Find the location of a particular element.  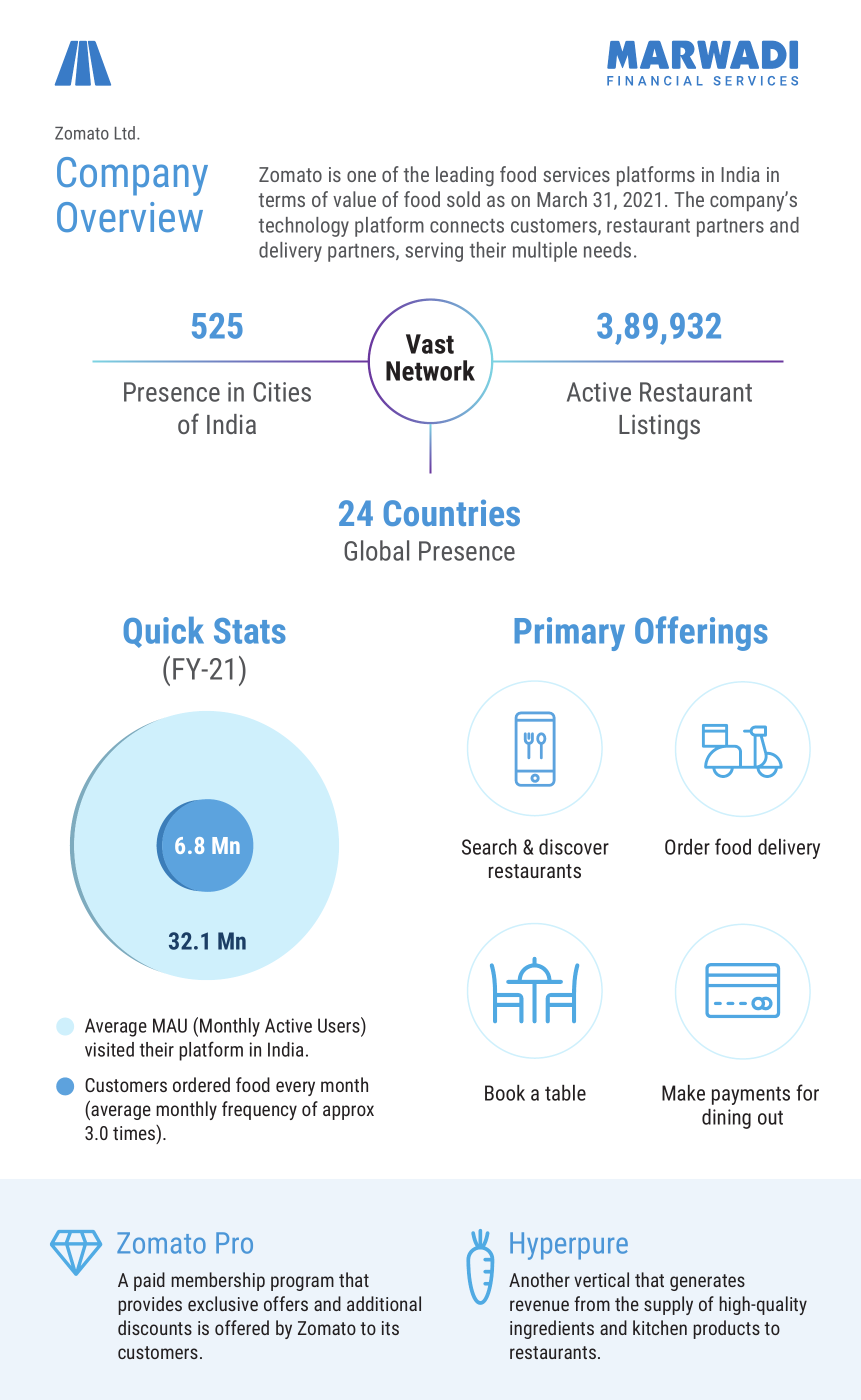

Offerings is located at coordinates (701, 633).
